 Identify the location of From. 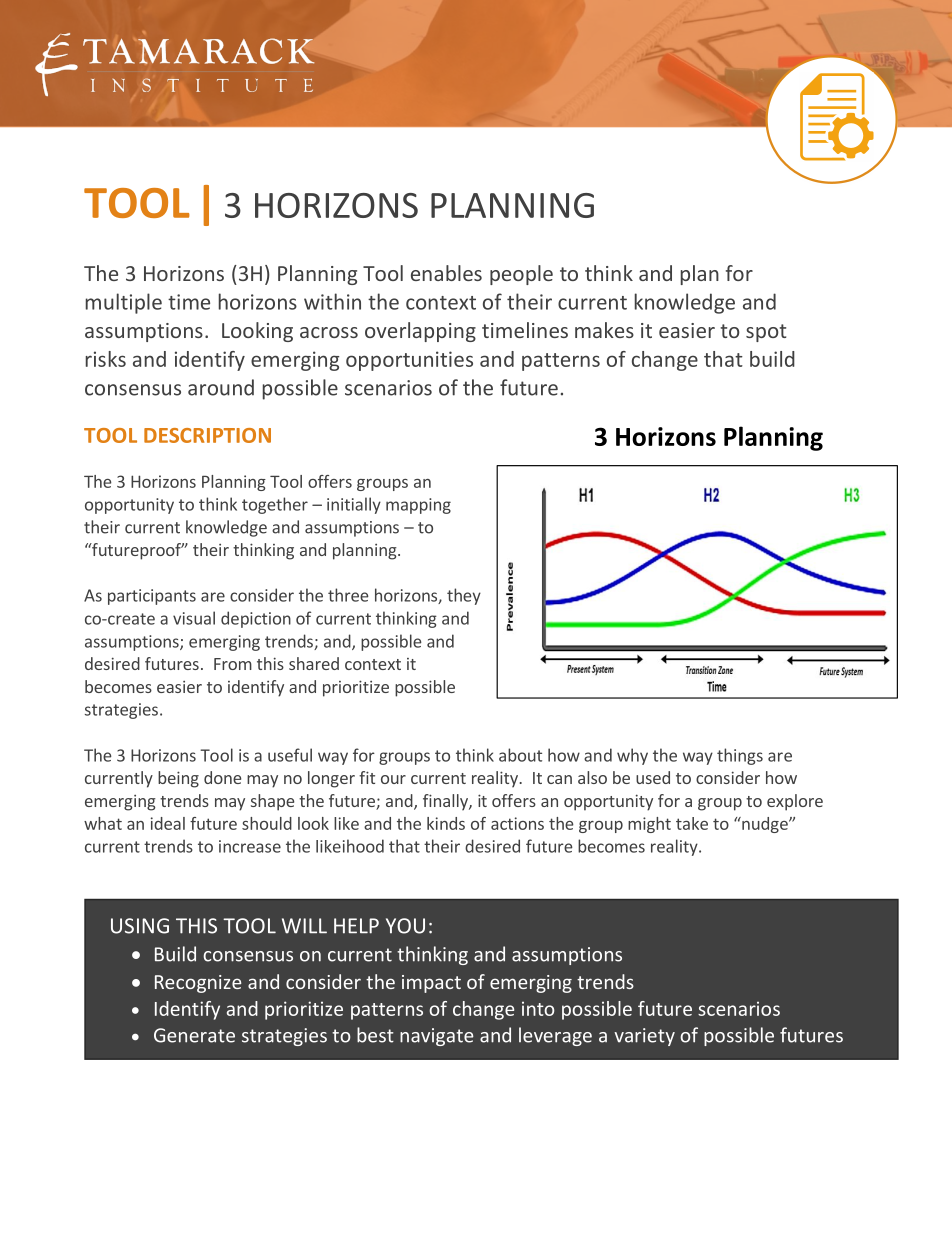
(233, 664).
